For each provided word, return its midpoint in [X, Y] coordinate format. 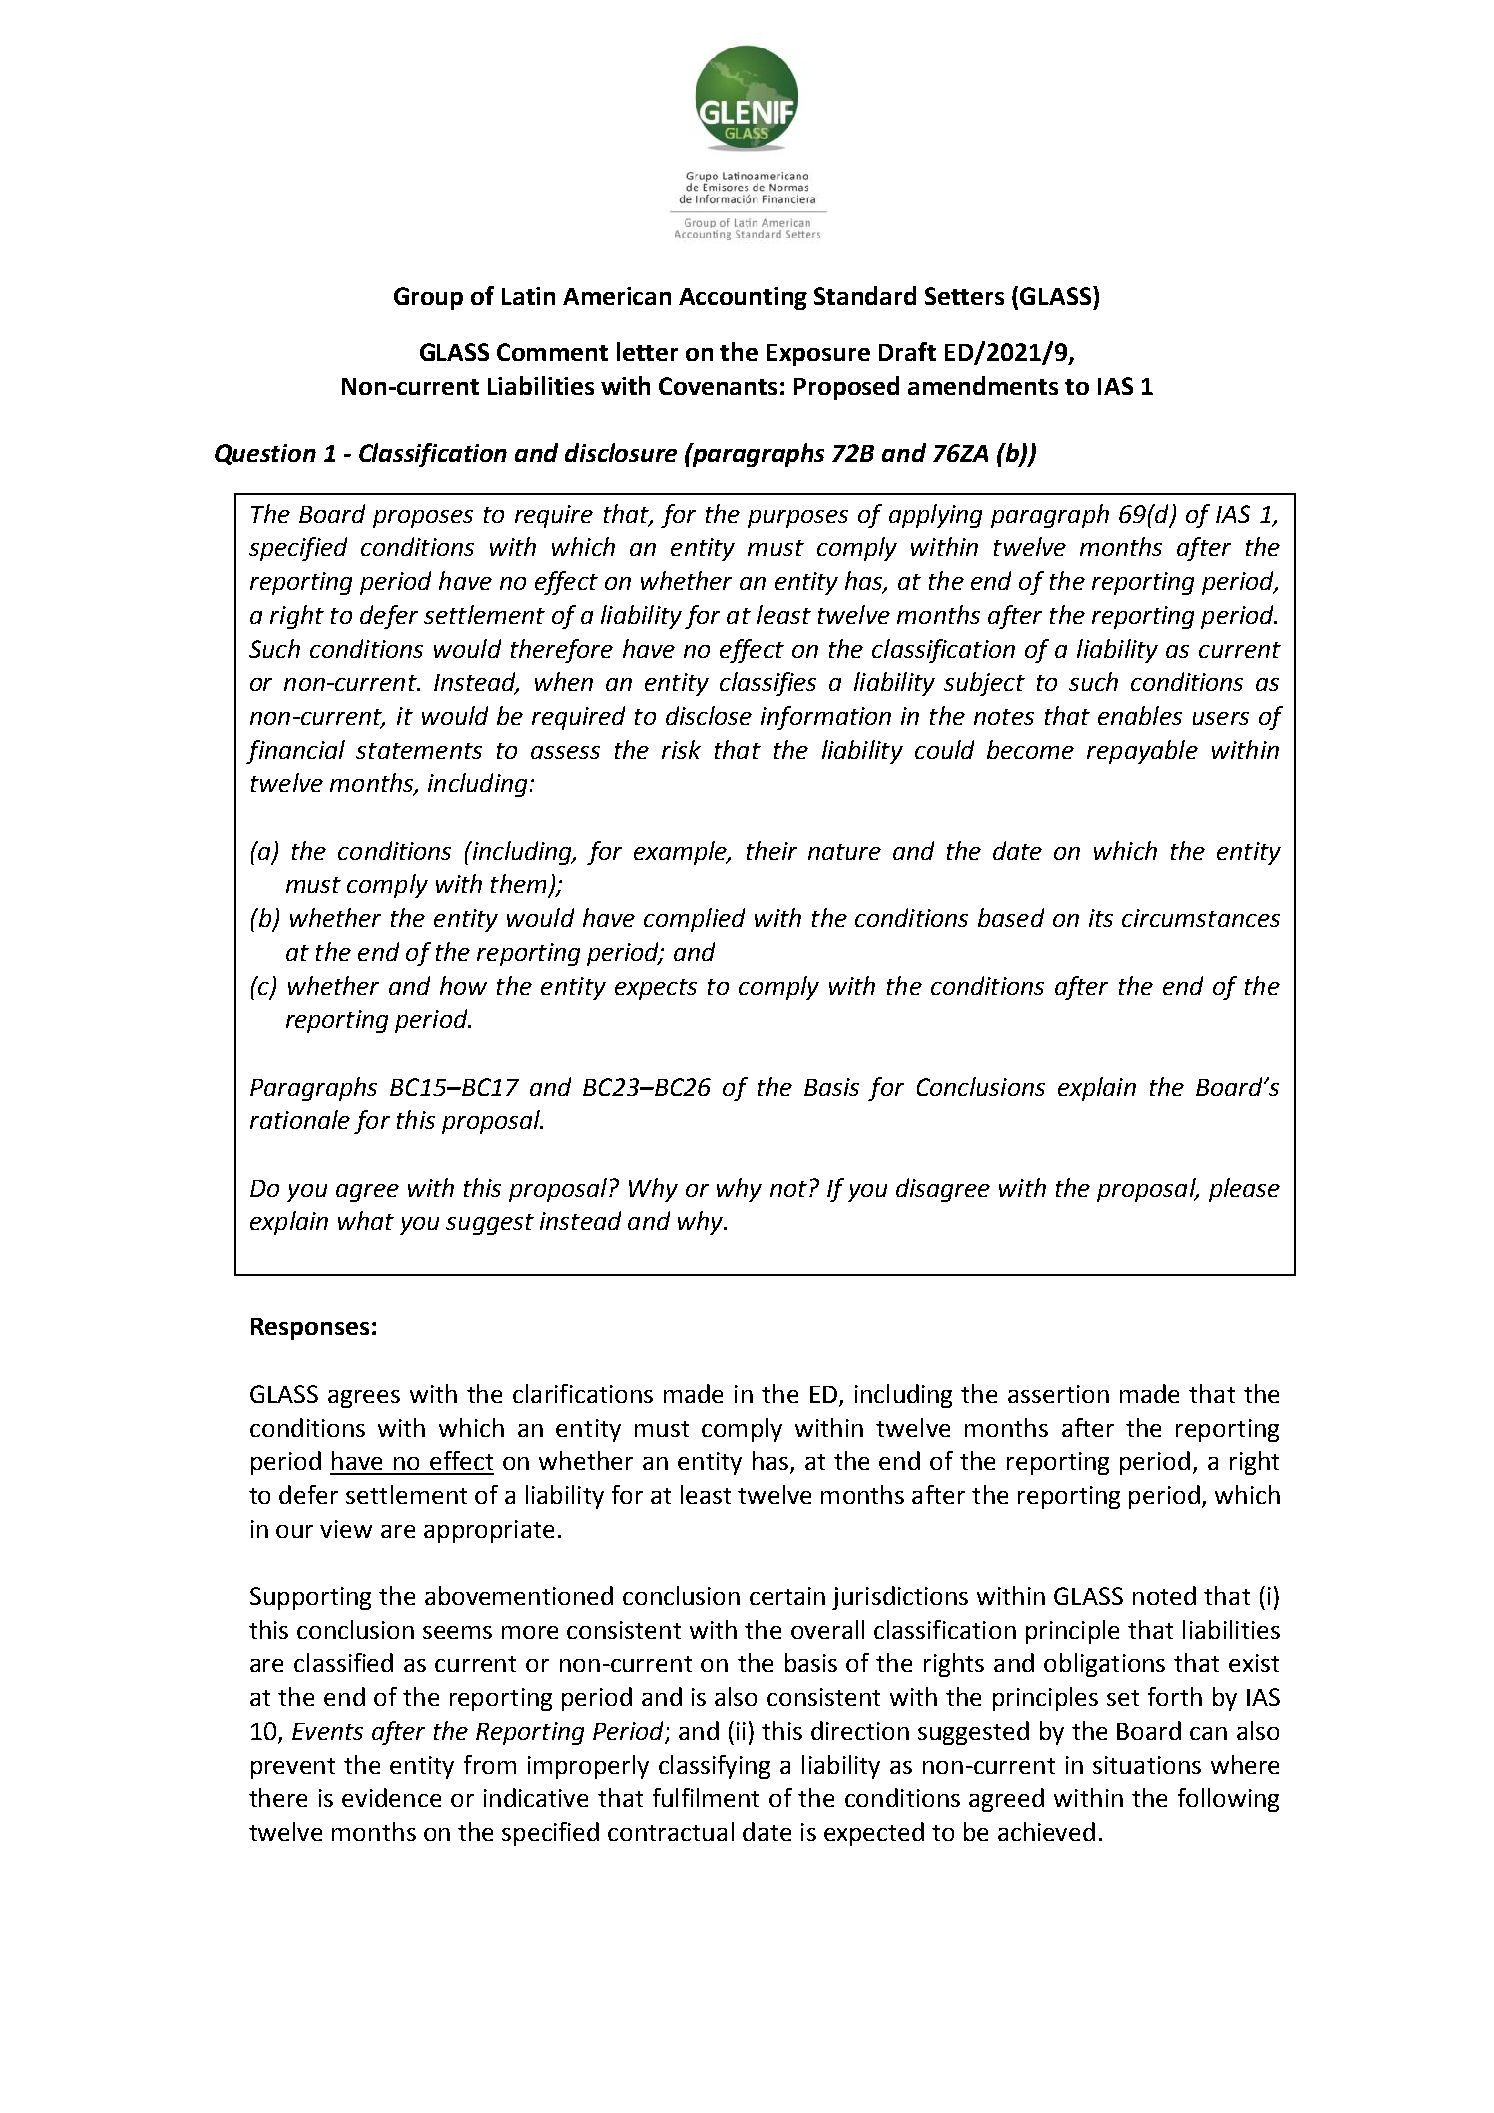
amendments [983, 385]
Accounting [743, 298]
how [463, 985]
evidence [391, 1797]
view [346, 1529]
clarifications [583, 1393]
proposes [423, 519]
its [1101, 918]
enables [1140, 715]
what [366, 1220]
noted [1164, 1595]
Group [428, 298]
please [1244, 1190]
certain [787, 1596]
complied [694, 920]
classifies [768, 684]
